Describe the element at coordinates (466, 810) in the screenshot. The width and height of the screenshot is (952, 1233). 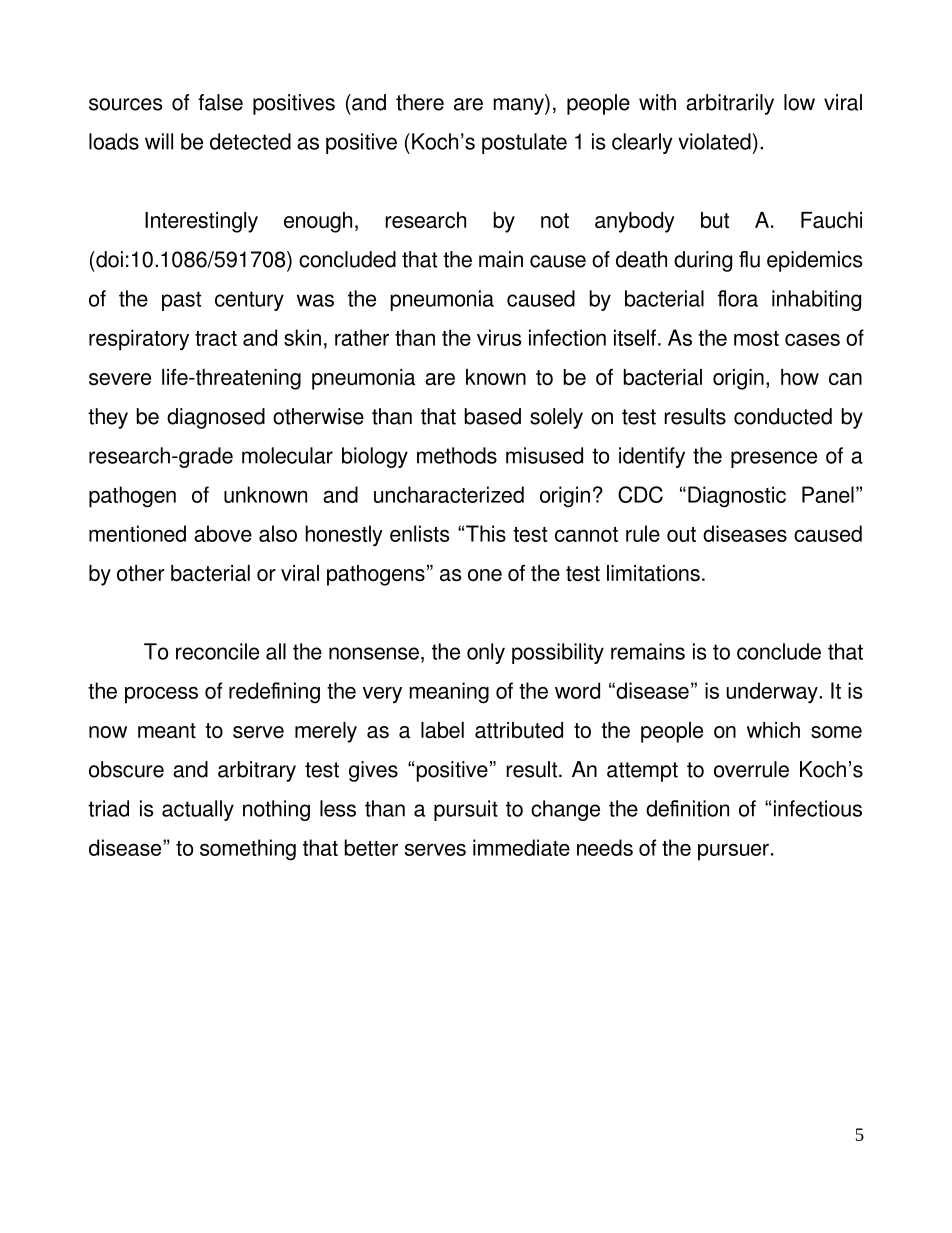
I see `pursuit` at that location.
